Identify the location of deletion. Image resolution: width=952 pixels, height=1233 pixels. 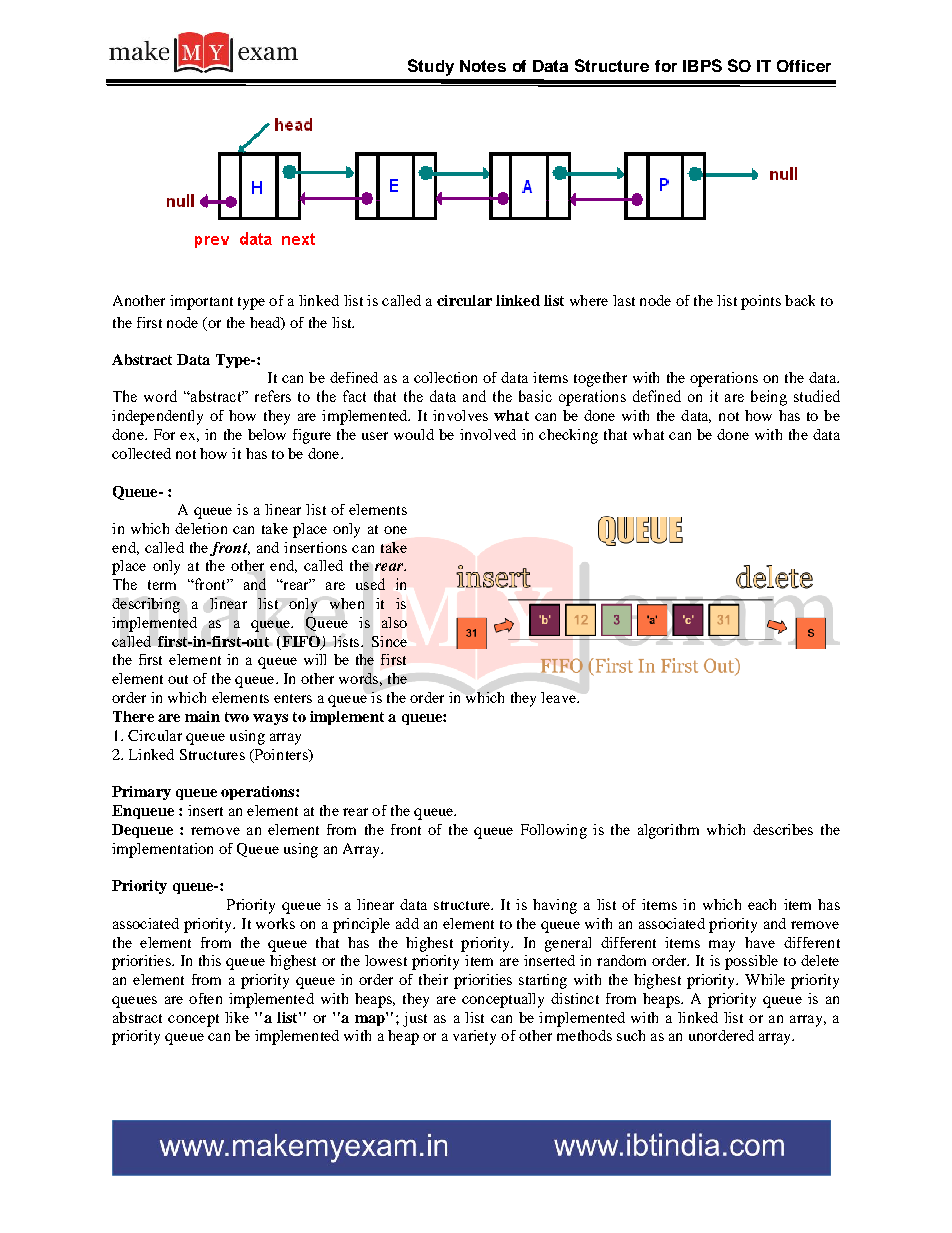
(201, 528).
